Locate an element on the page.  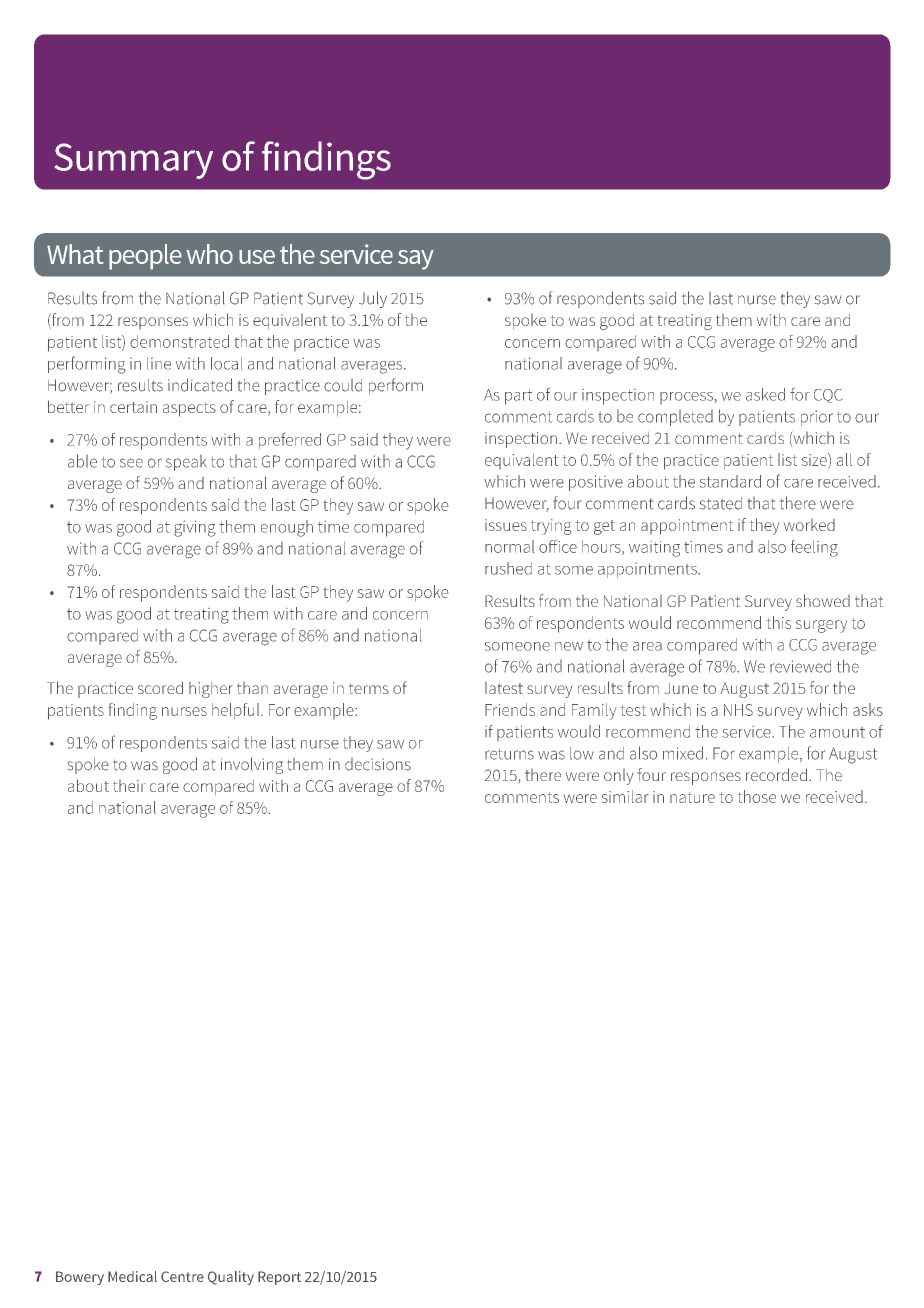
Quality is located at coordinates (231, 1278).
